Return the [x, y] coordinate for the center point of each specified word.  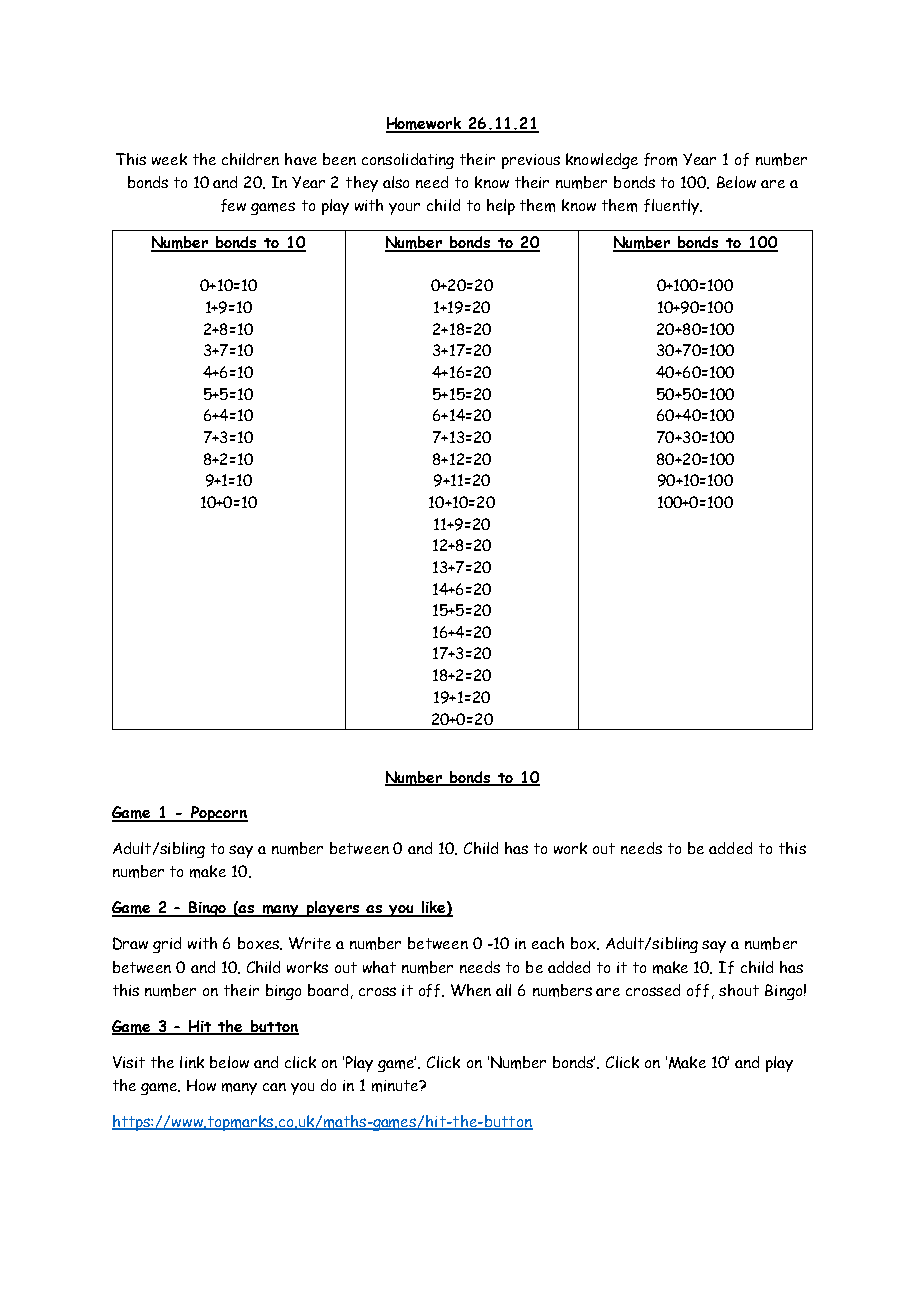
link [192, 1062]
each [548, 943]
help [501, 207]
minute [396, 1086]
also [396, 182]
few [233, 205]
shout [739, 990]
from [660, 159]
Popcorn [218, 814]
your [404, 209]
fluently [673, 207]
